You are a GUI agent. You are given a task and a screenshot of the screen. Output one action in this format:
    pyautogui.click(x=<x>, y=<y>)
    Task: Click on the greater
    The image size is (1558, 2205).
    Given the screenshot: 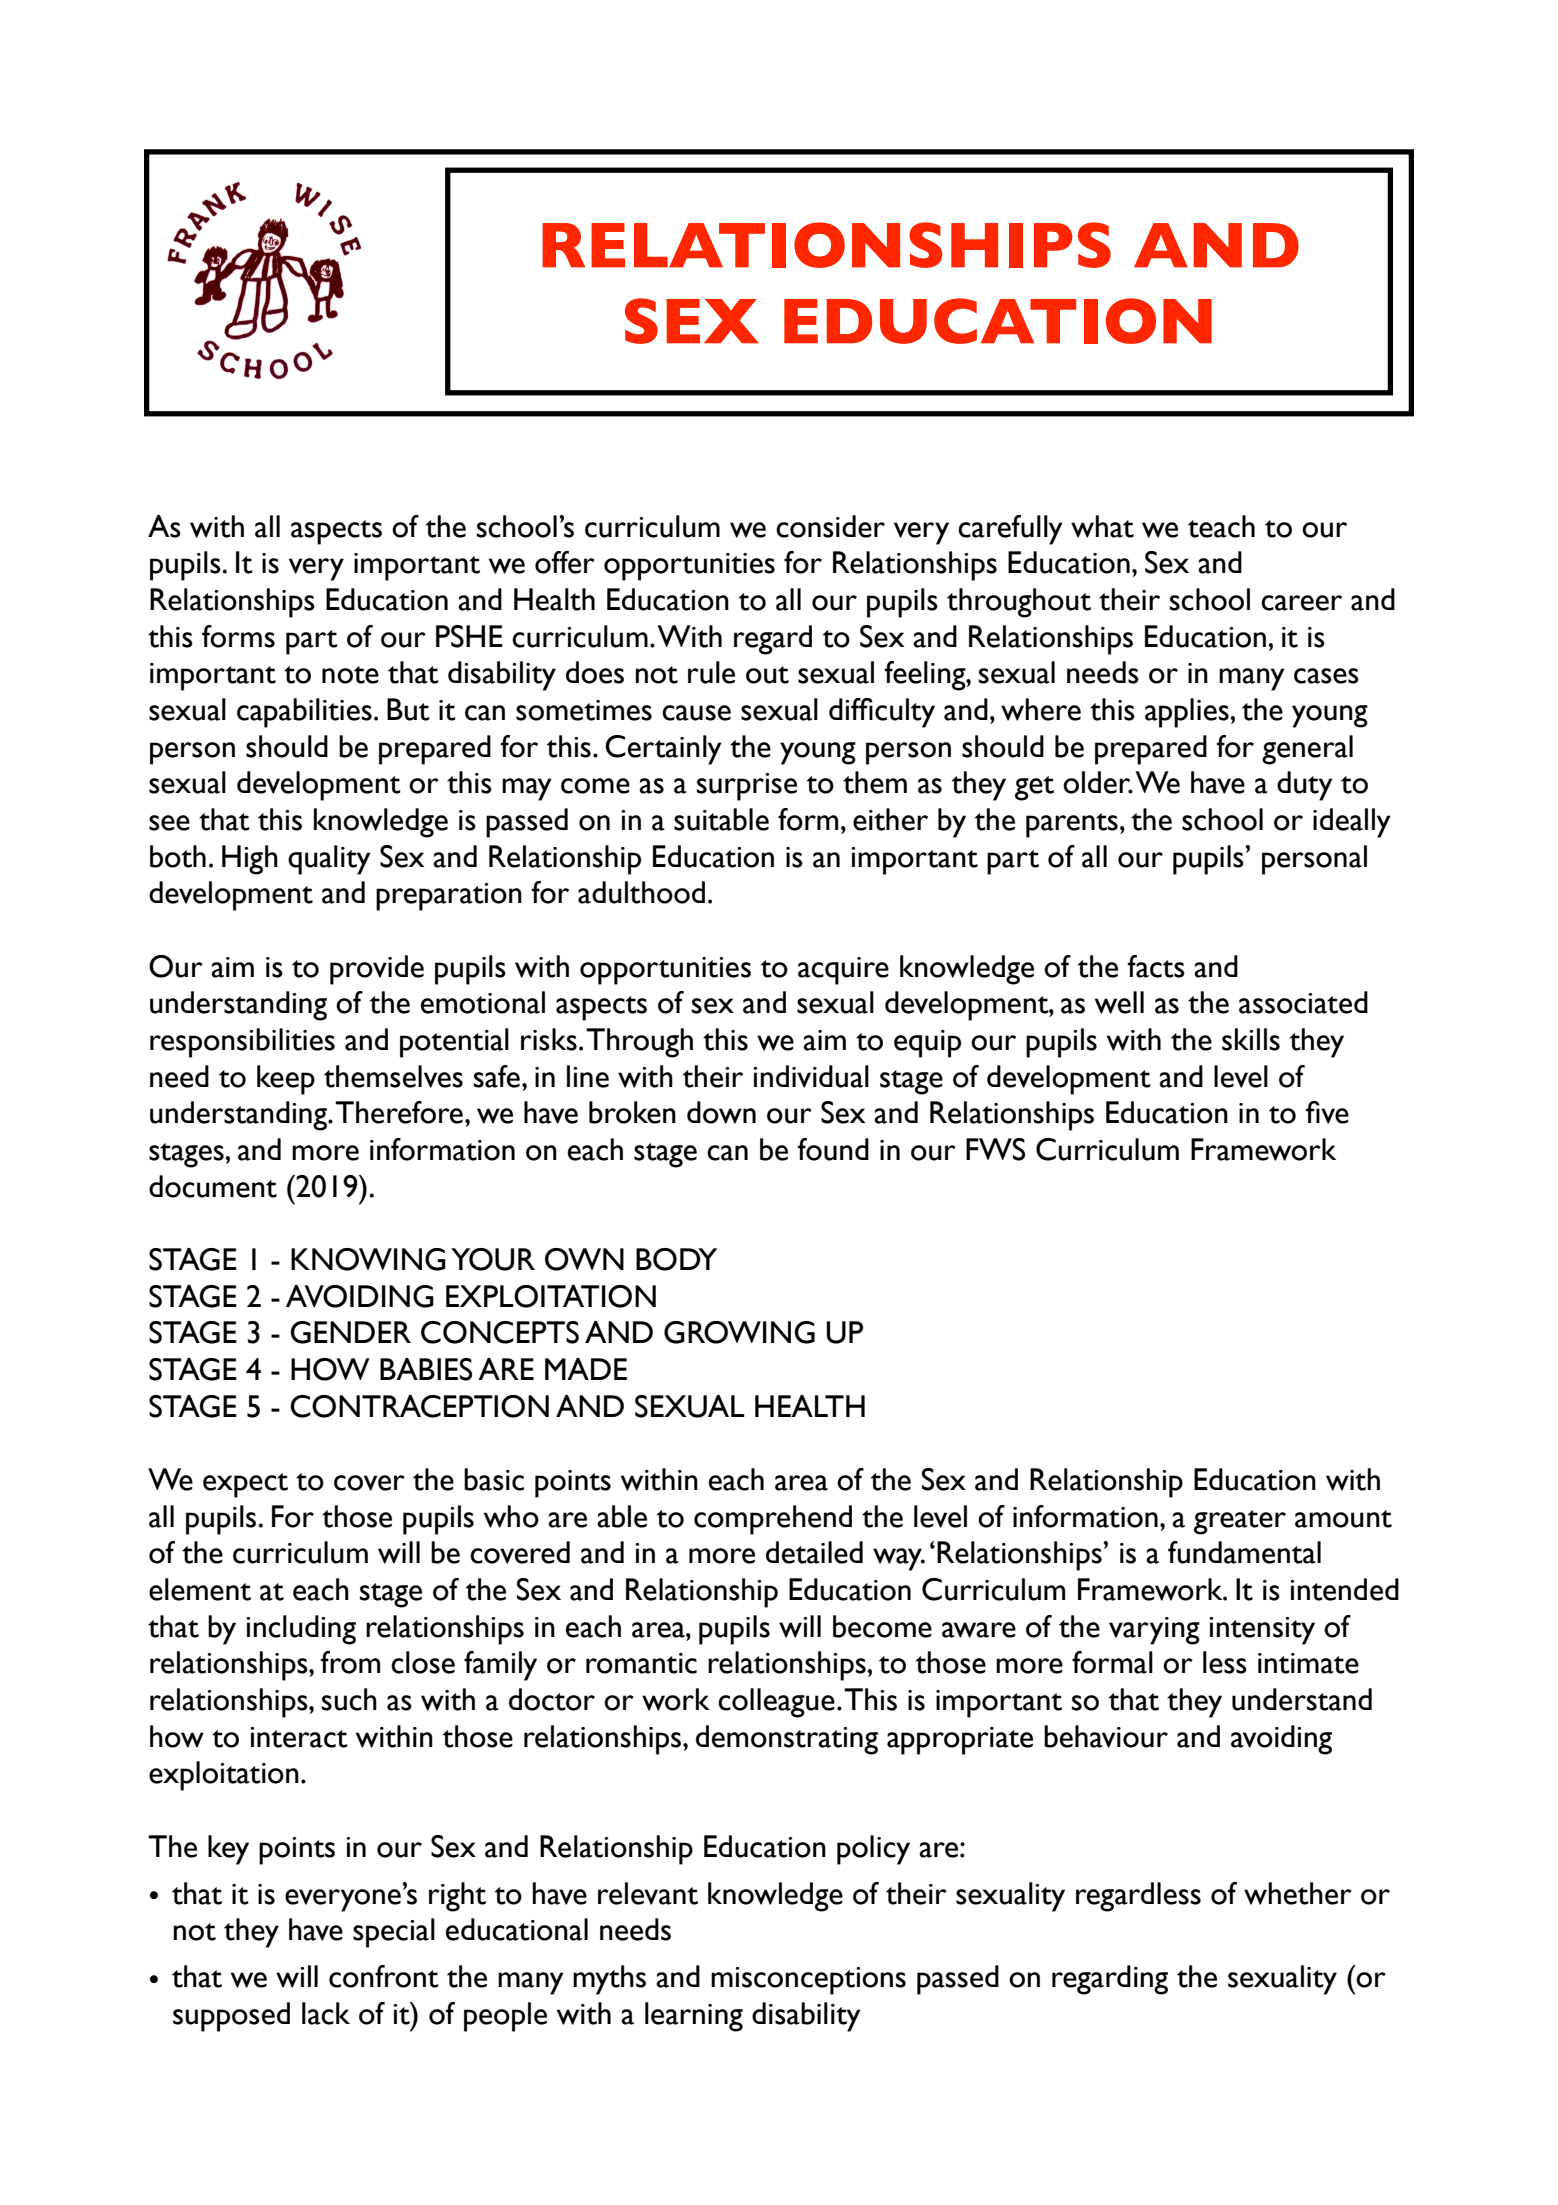 What is the action you would take?
    pyautogui.click(x=1240, y=1522)
